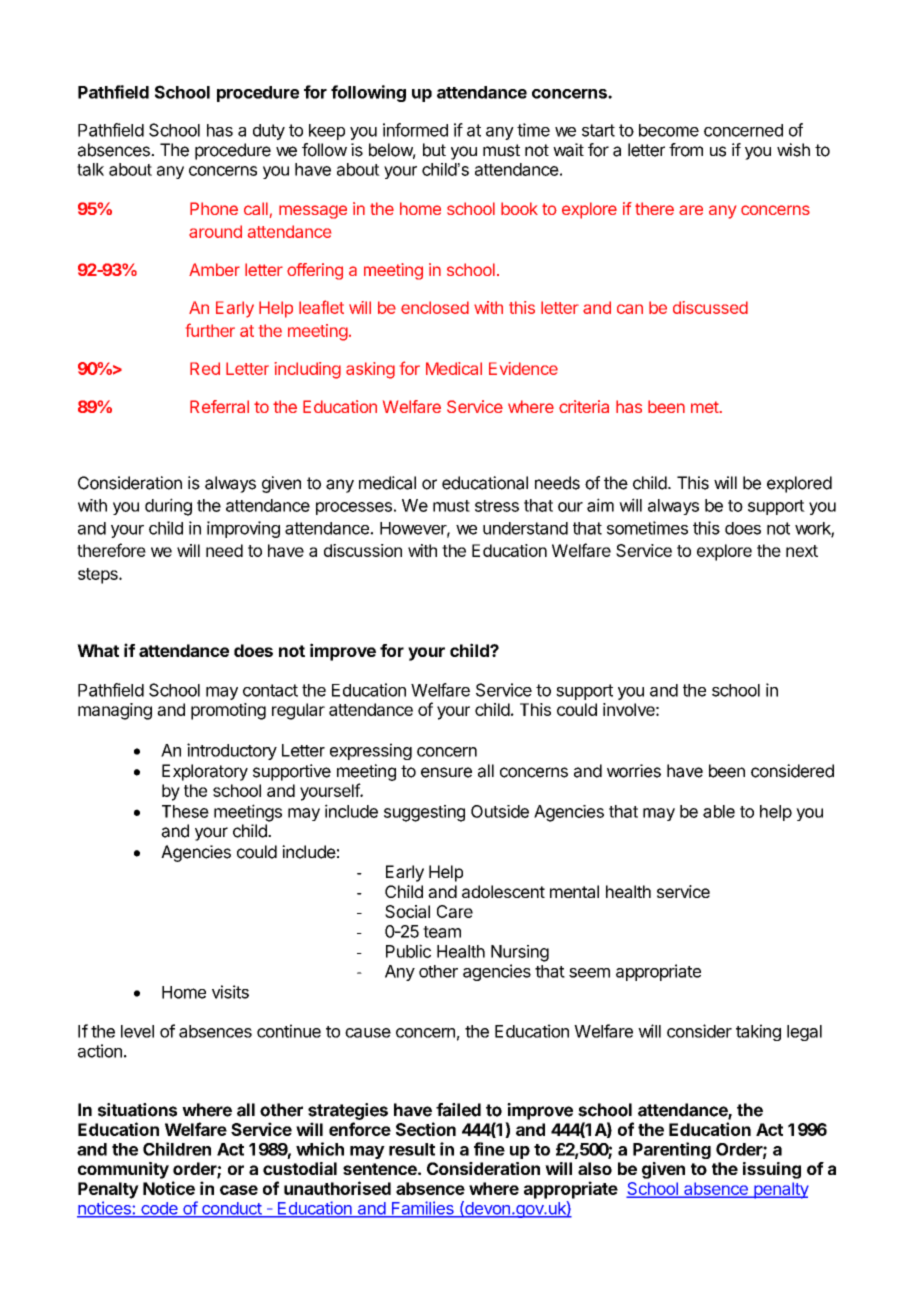 The image size is (924, 1308). Describe the element at coordinates (371, 751) in the screenshot. I see `expressing` at that location.
